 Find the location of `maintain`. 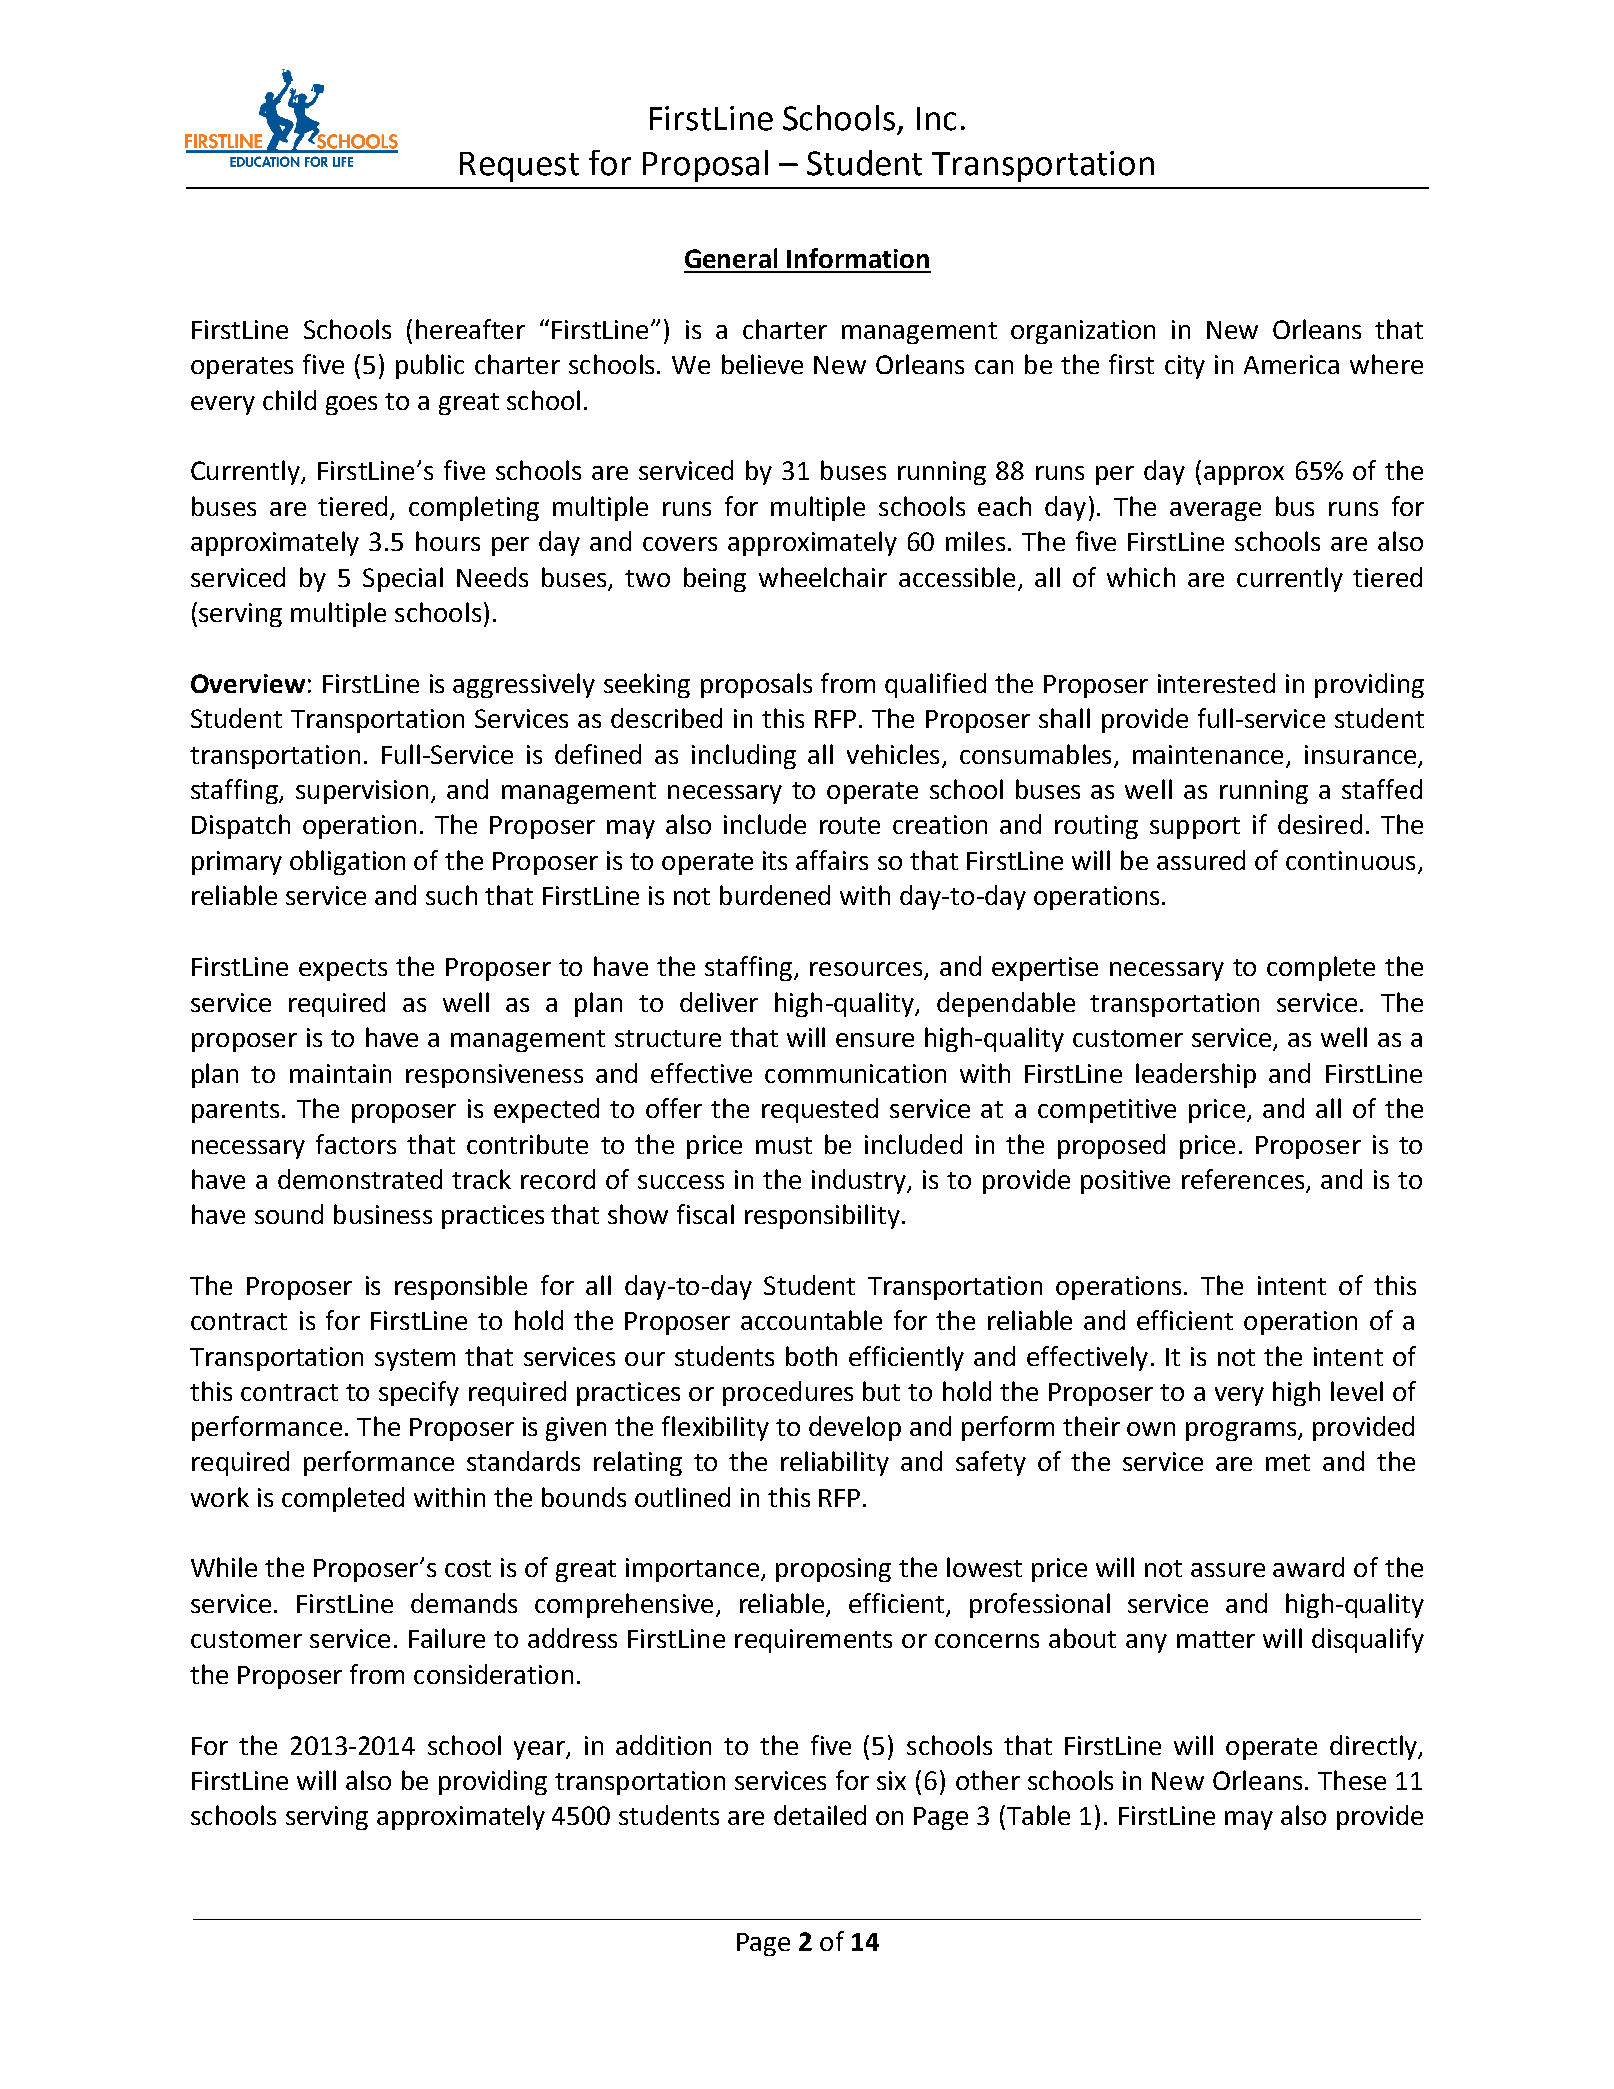

maintain is located at coordinates (340, 1073).
